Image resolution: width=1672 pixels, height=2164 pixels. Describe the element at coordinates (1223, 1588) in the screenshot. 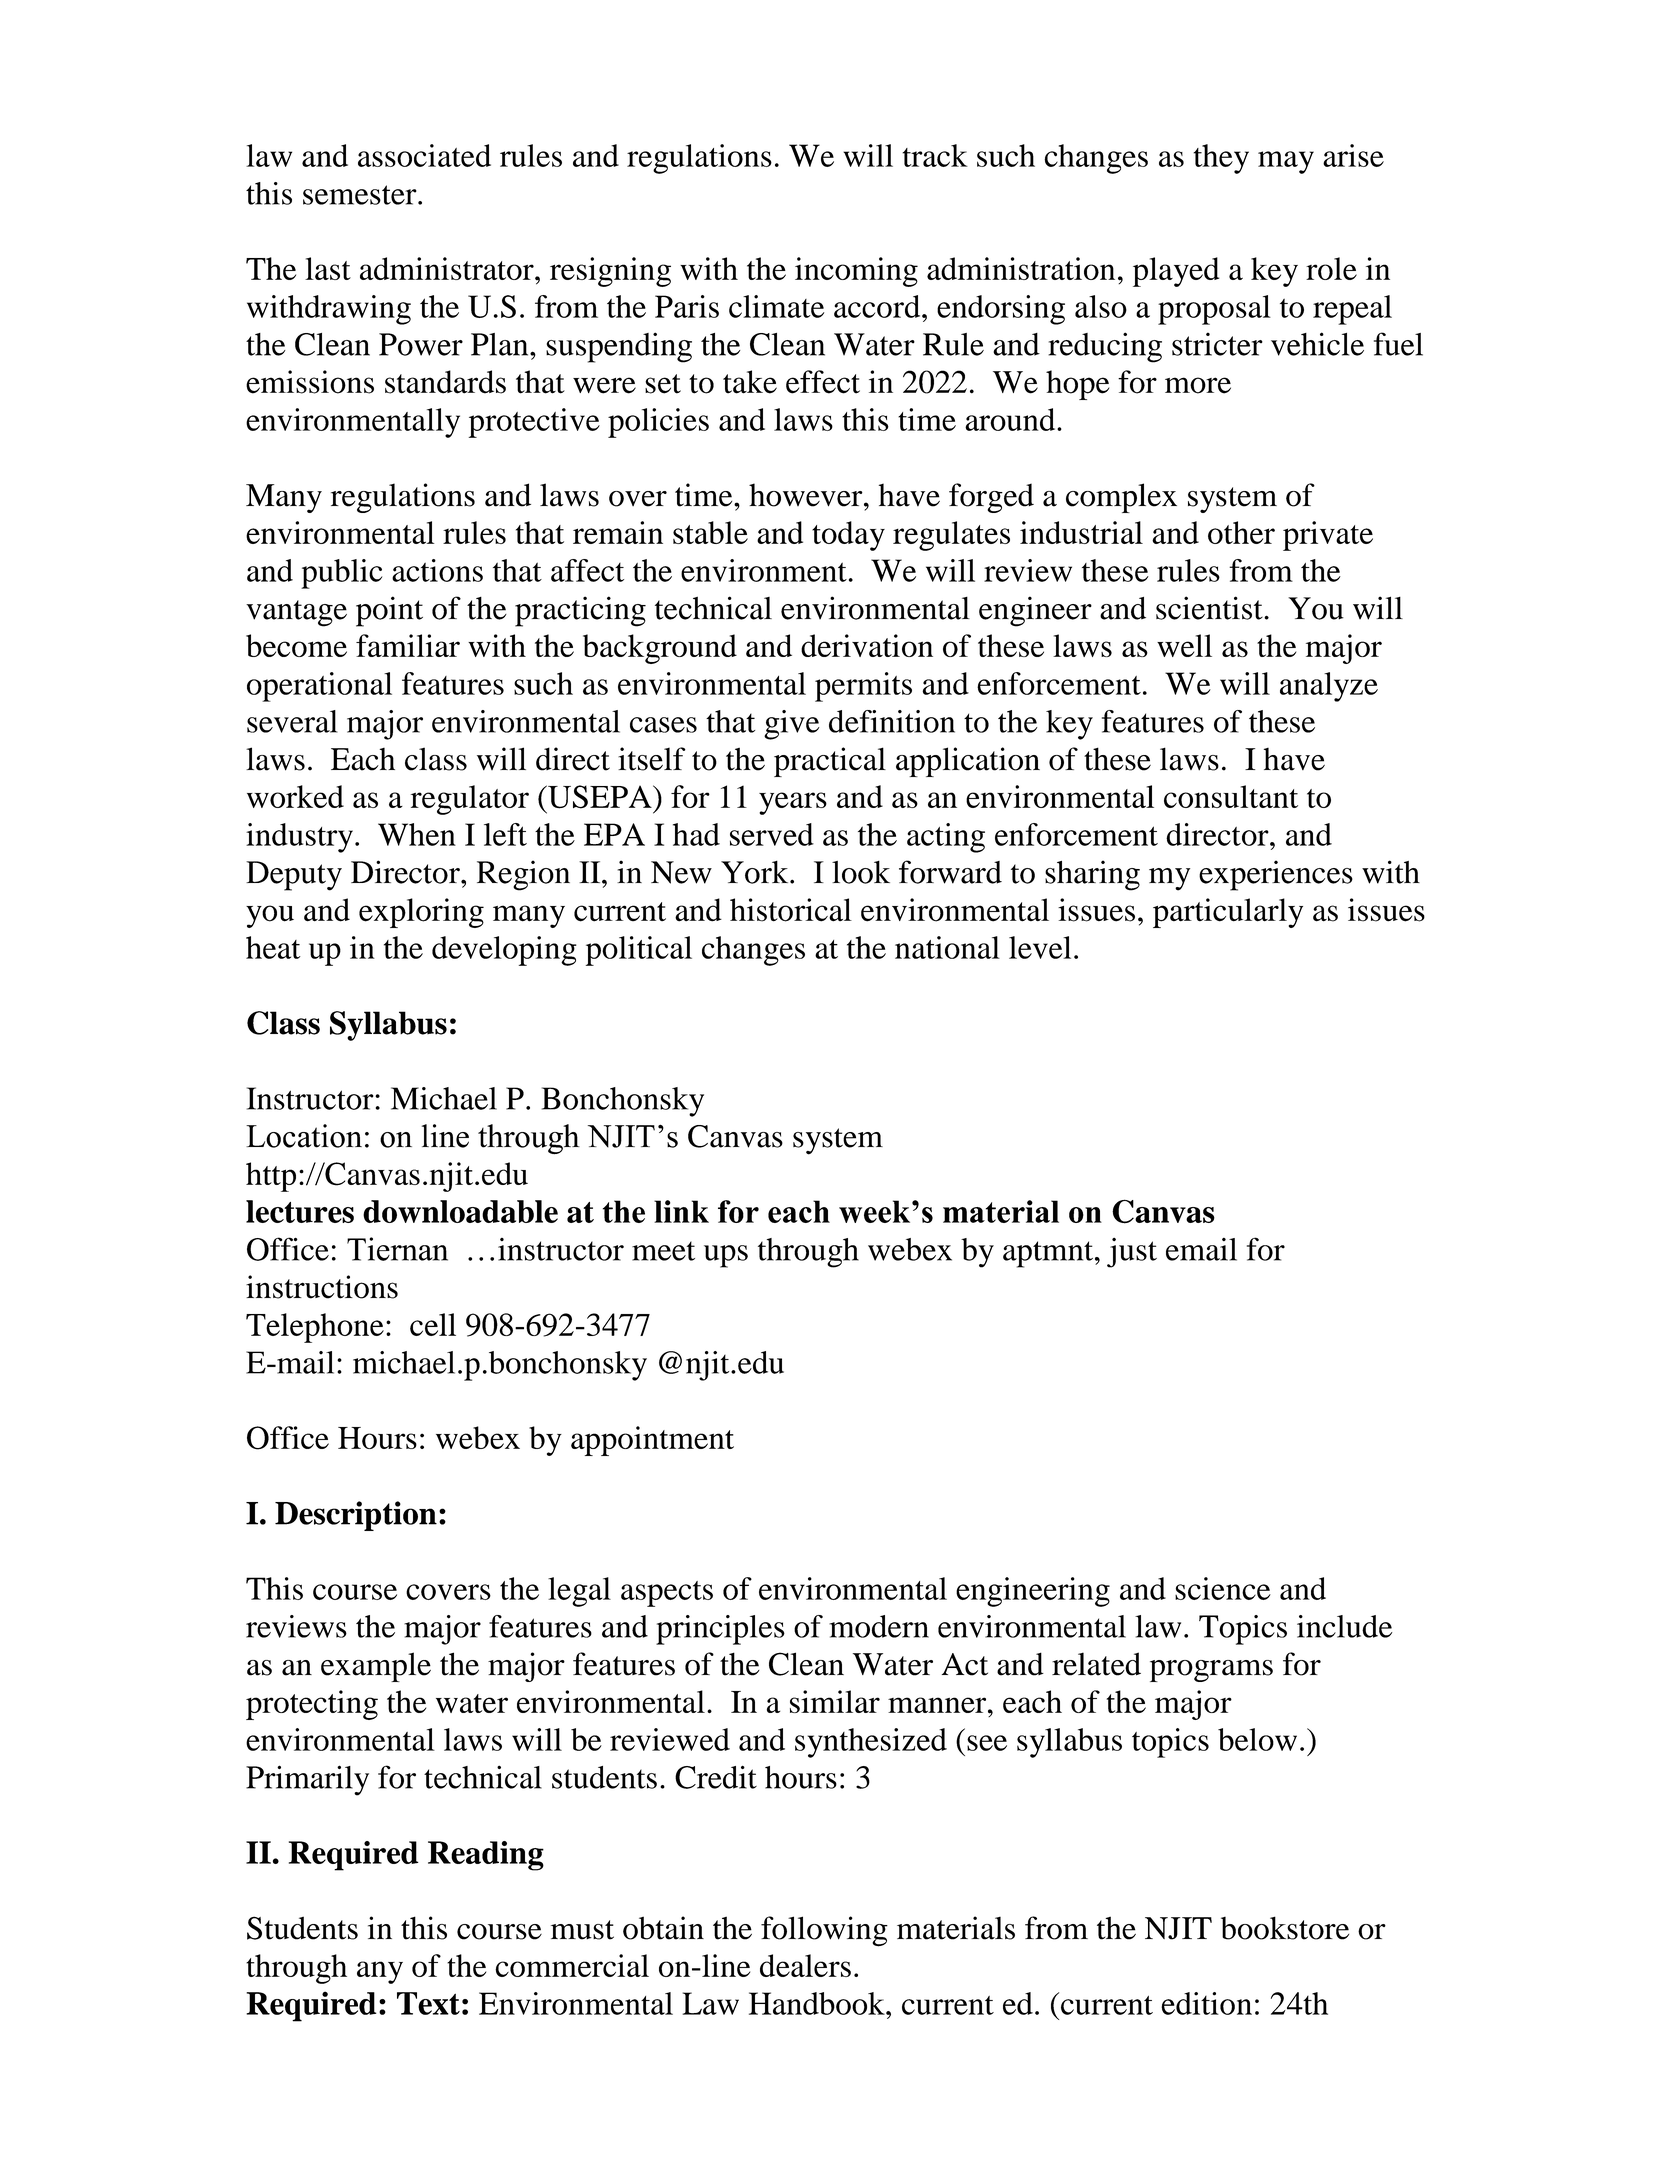

I see `science` at that location.
